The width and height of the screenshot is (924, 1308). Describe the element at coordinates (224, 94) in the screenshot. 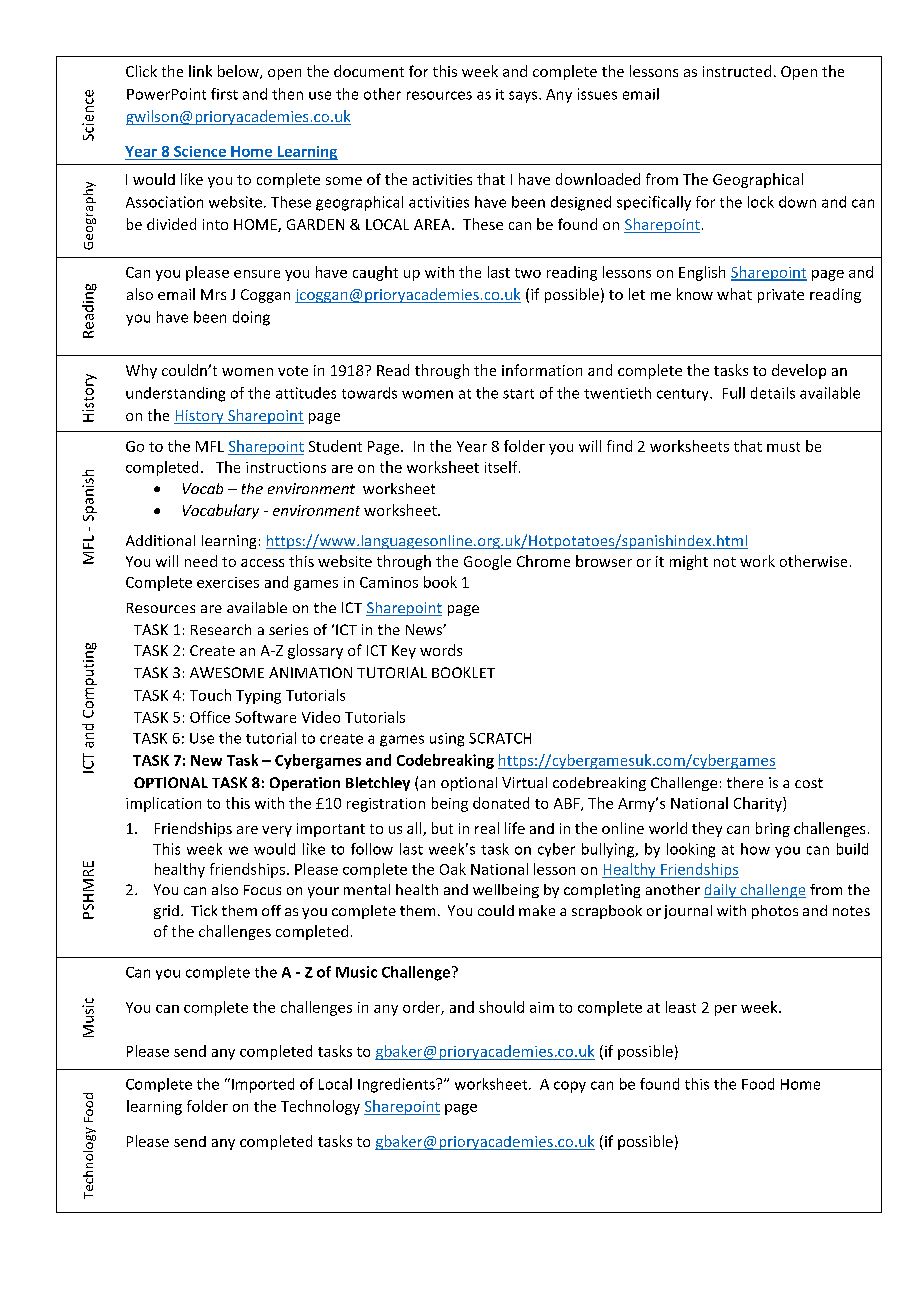

I see `first` at that location.
